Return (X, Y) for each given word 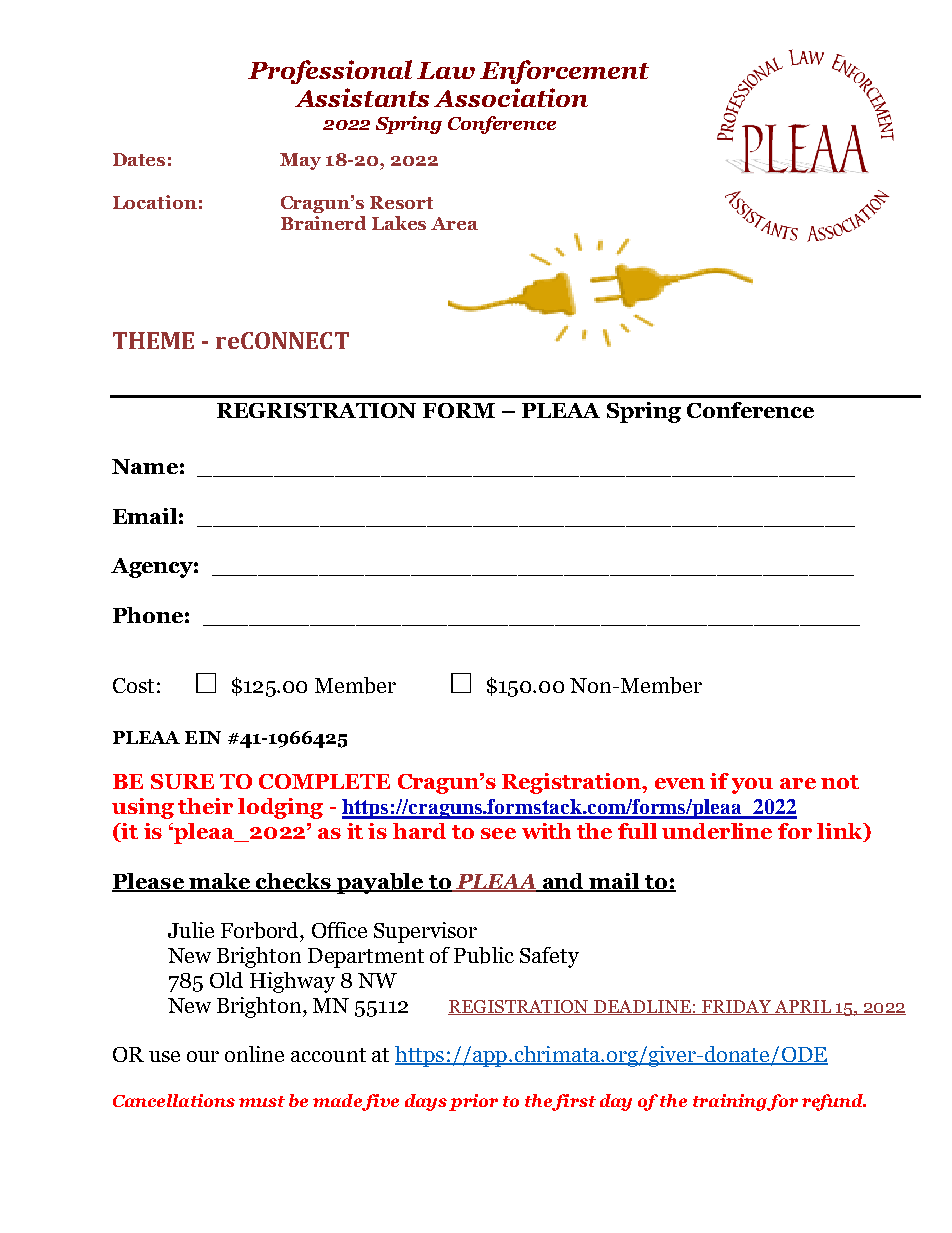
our (203, 1056)
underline (717, 831)
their (205, 806)
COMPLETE (324, 781)
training (730, 1102)
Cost (133, 685)
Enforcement (564, 72)
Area (454, 223)
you (752, 786)
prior (473, 1102)
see (498, 833)
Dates (139, 159)
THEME (153, 340)
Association (511, 97)
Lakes (399, 223)
